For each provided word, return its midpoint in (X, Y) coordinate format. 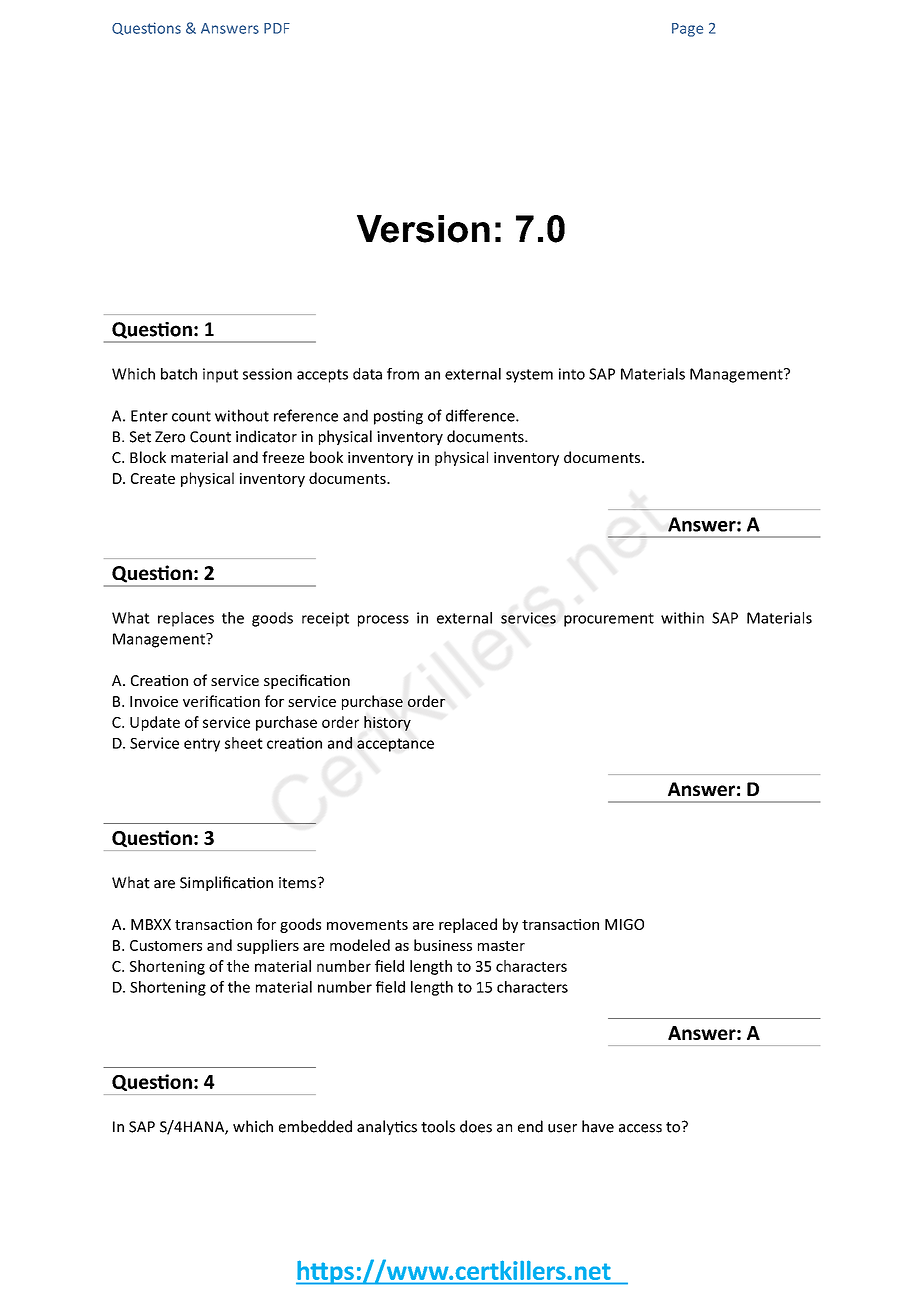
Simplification (226, 883)
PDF (277, 28)
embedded (315, 1126)
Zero (170, 437)
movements (367, 925)
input (220, 375)
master (501, 946)
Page (687, 30)
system (529, 376)
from (403, 374)
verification (221, 701)
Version (423, 229)
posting (398, 417)
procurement (609, 620)
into (572, 374)
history (387, 723)
